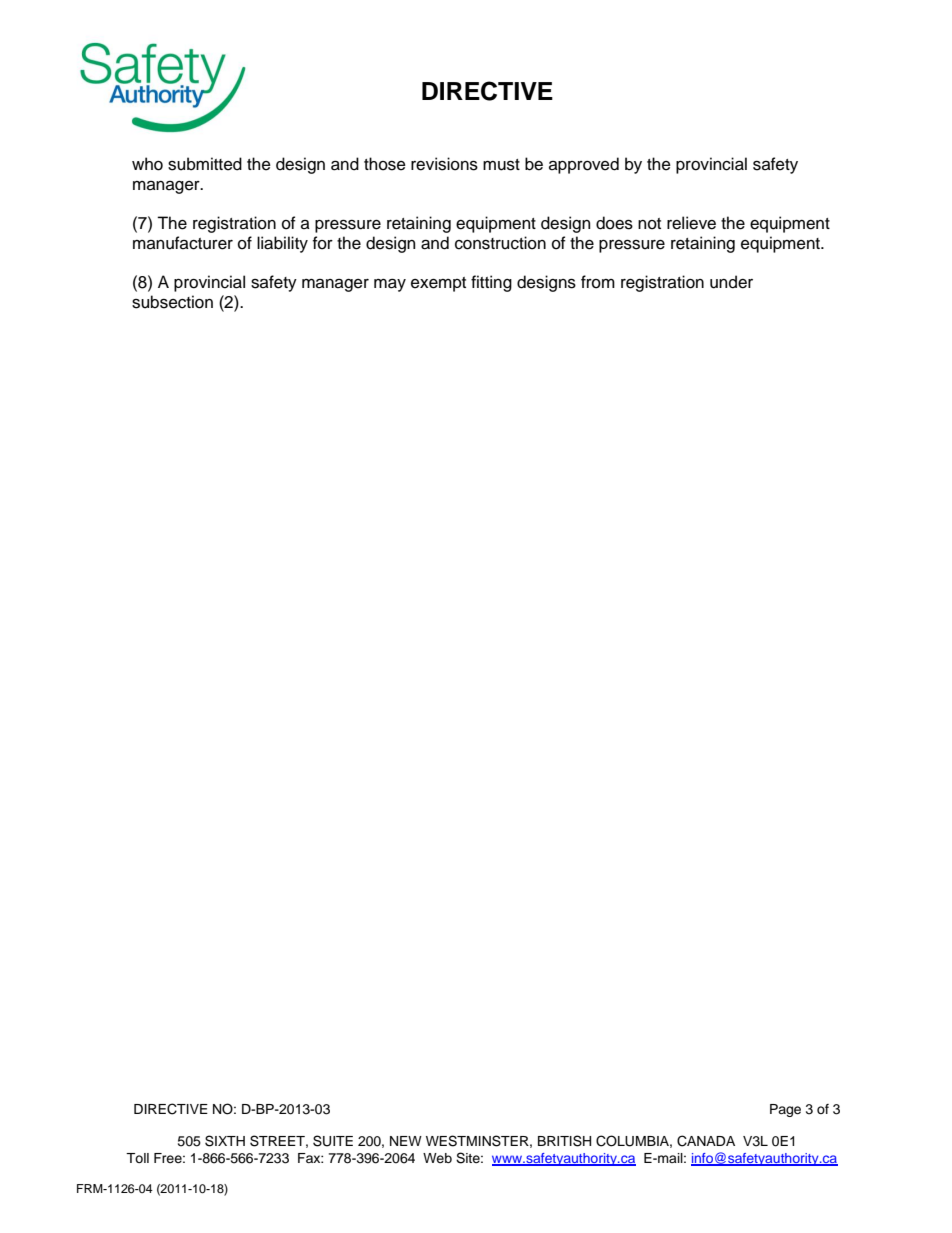  I want to click on Web, so click(437, 1158).
